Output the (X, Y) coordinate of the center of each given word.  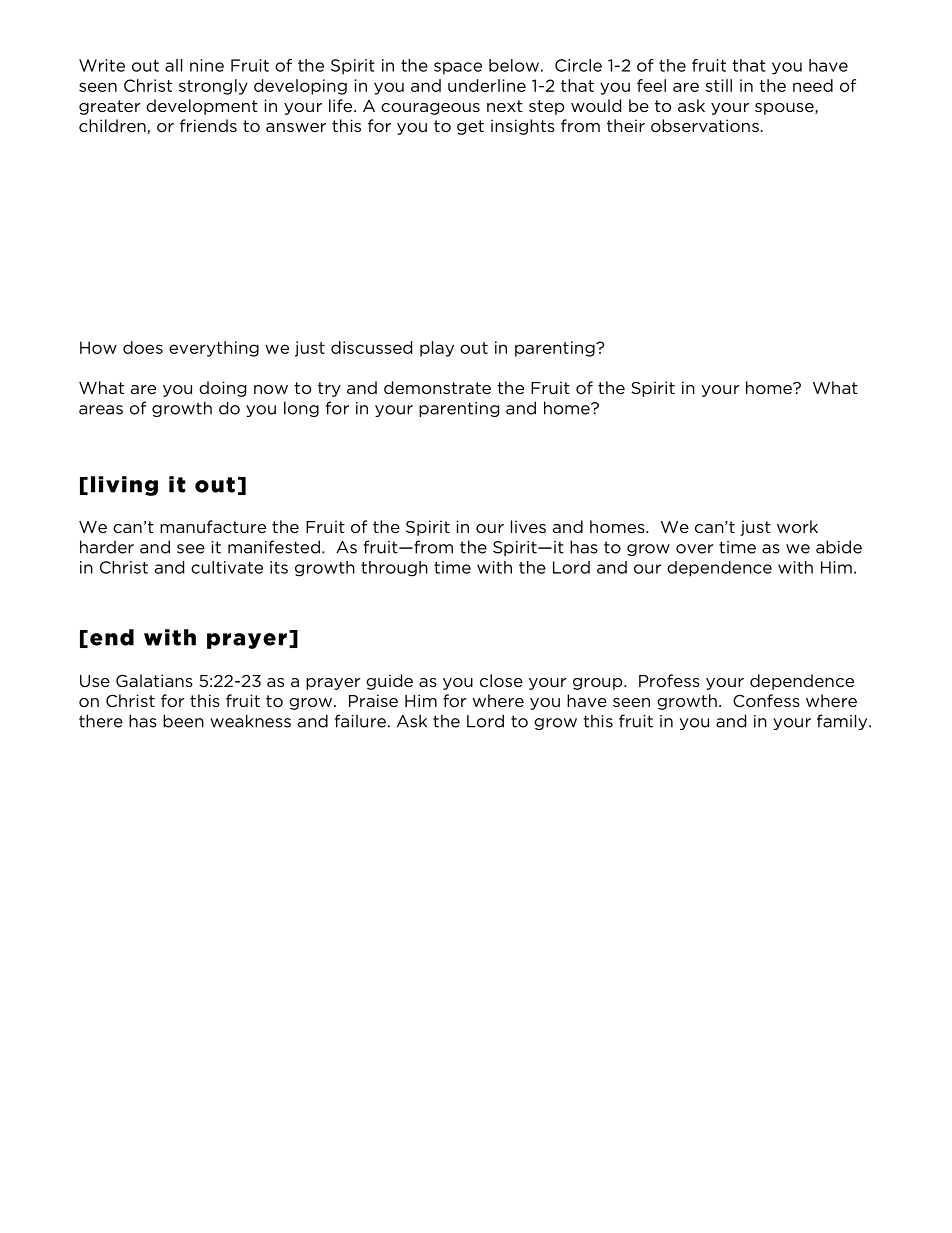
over (694, 549)
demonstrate (437, 387)
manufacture (213, 526)
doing (222, 389)
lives (528, 526)
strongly (213, 87)
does (143, 347)
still (718, 85)
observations (705, 125)
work (797, 526)
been (183, 721)
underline (487, 85)
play (437, 349)
